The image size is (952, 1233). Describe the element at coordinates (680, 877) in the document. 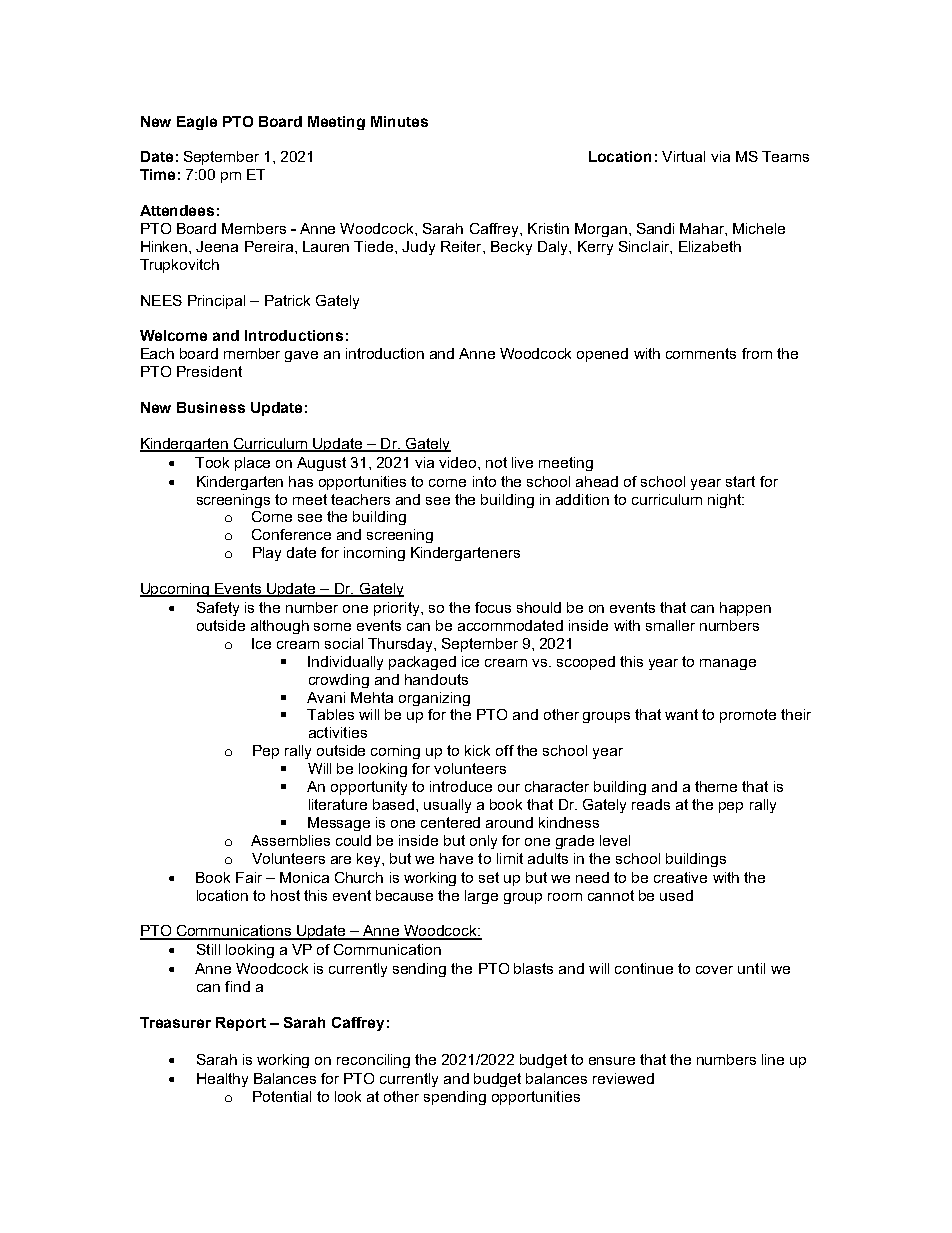

I see `creative` at that location.
